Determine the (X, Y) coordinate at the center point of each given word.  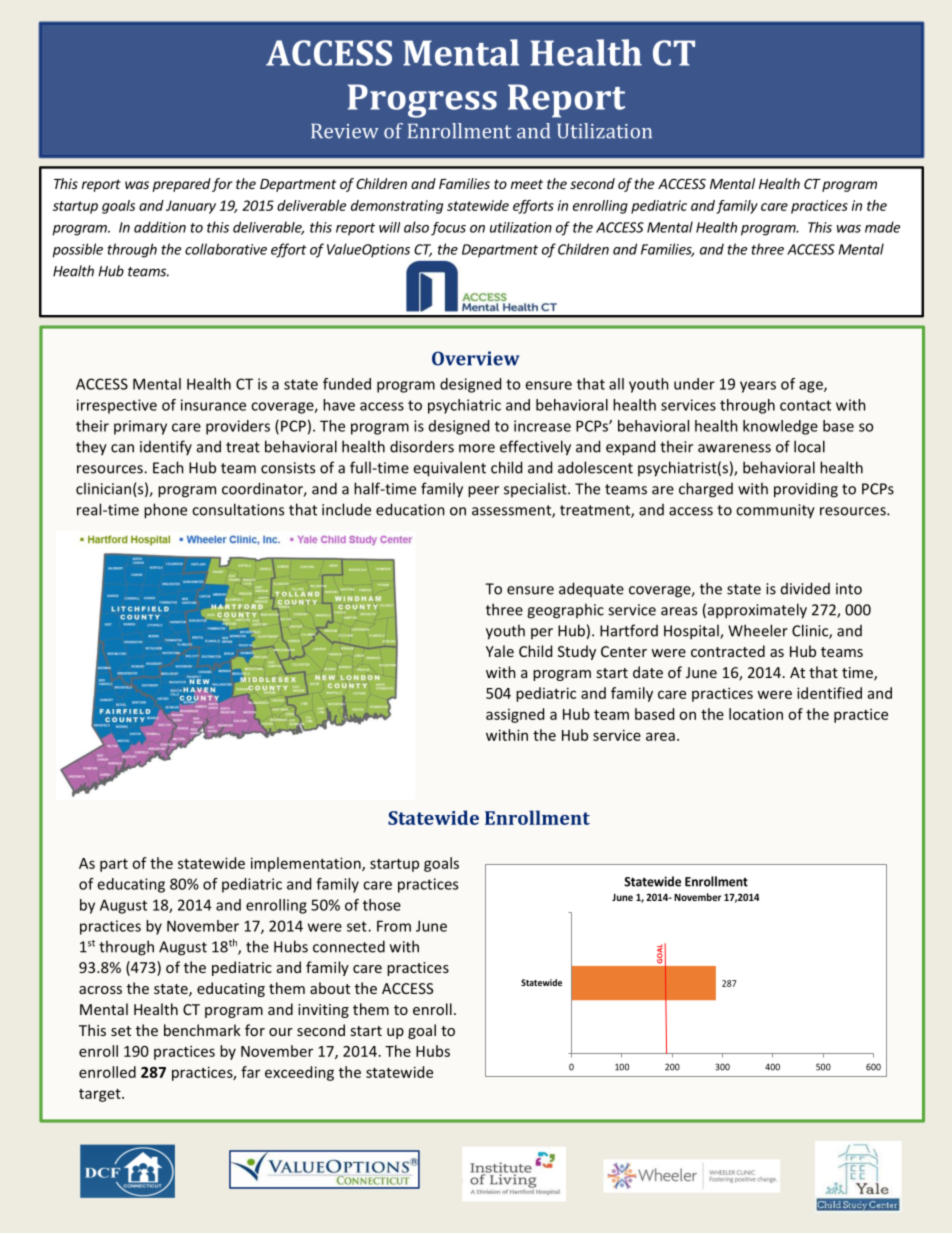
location (756, 714)
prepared (181, 185)
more (477, 448)
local (809, 446)
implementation (307, 864)
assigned (515, 715)
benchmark (202, 1030)
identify (166, 447)
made (882, 227)
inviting (323, 1011)
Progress (422, 101)
